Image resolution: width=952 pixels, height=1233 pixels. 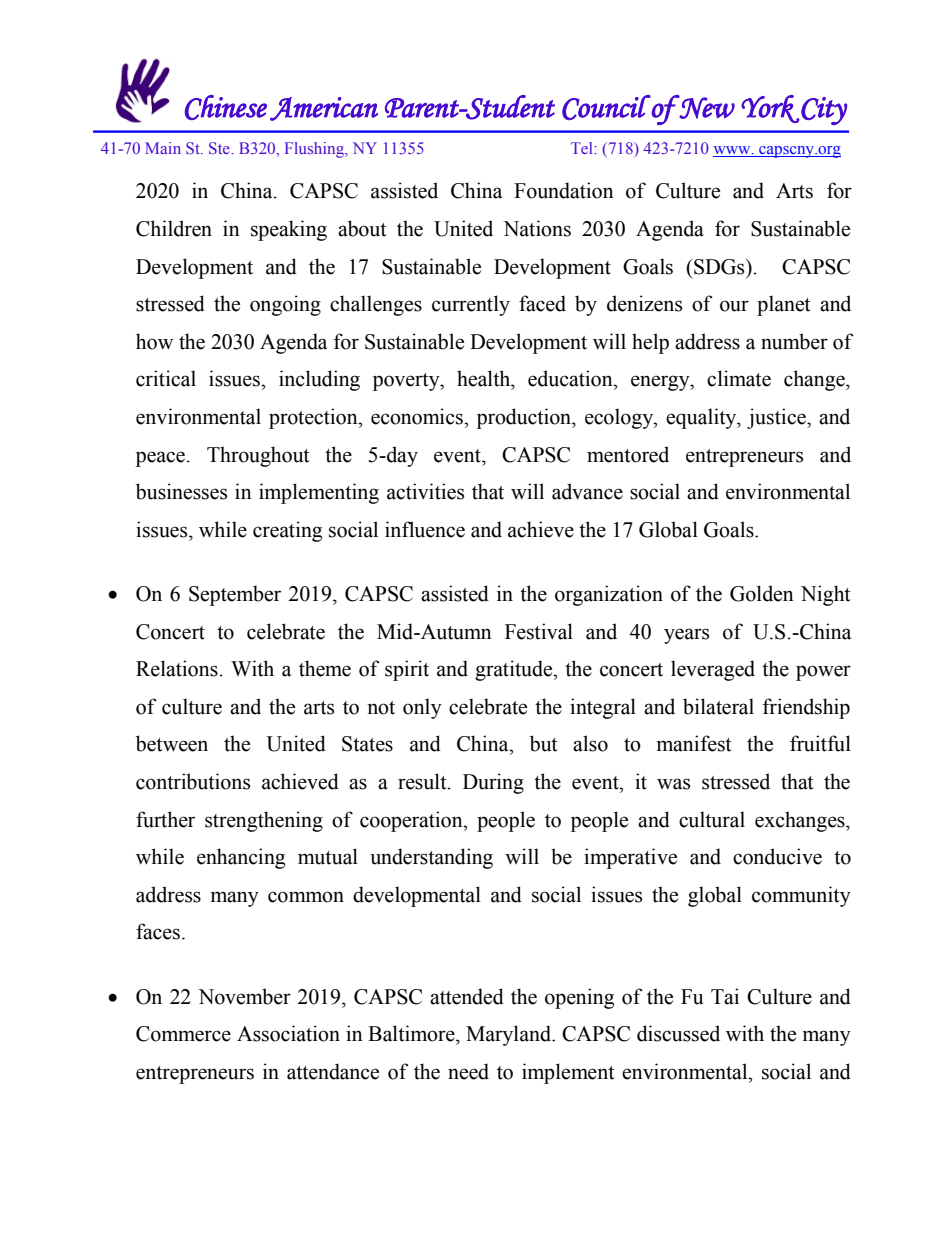 I want to click on During, so click(x=493, y=783).
